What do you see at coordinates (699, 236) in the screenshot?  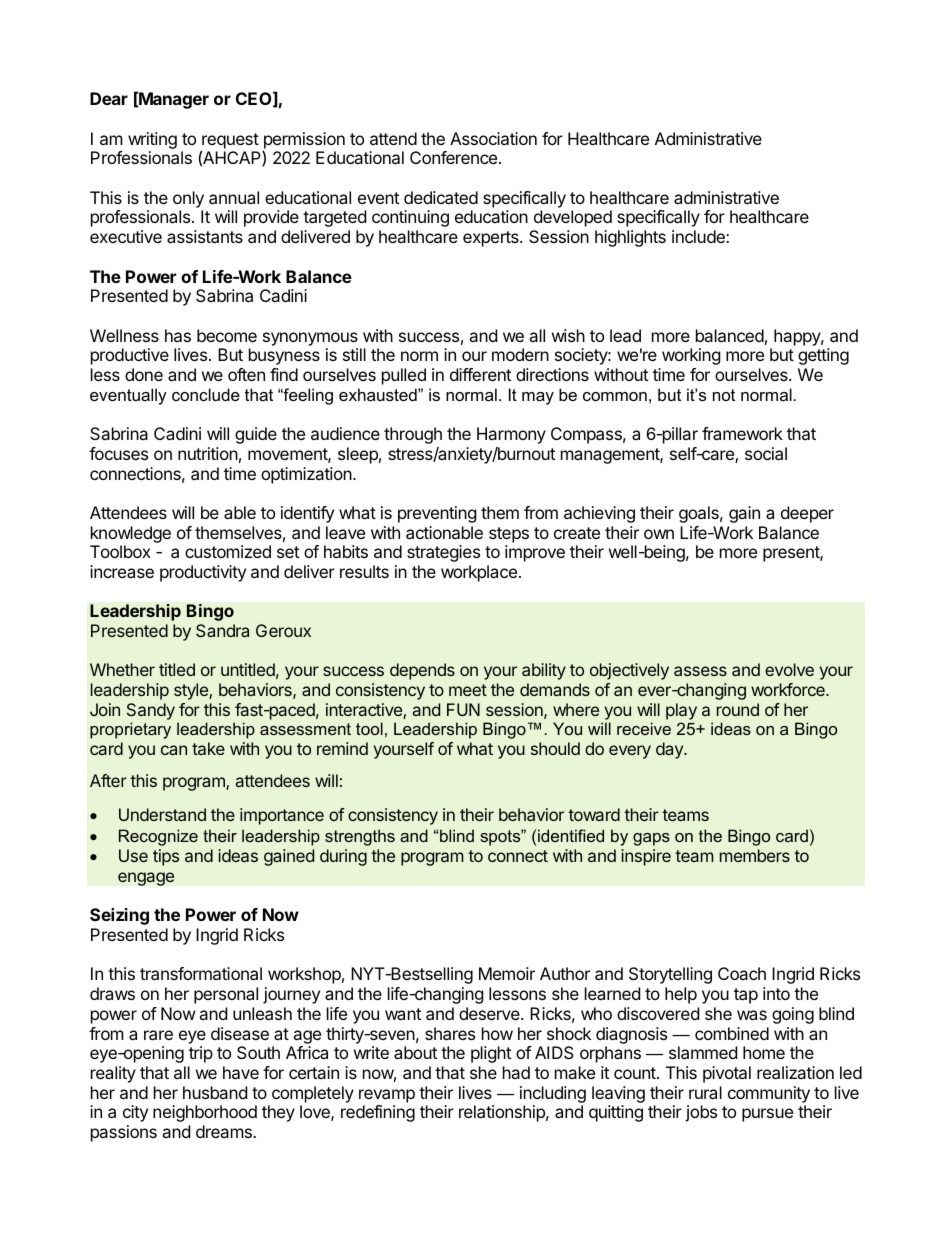 I see `include` at bounding box center [699, 236].
